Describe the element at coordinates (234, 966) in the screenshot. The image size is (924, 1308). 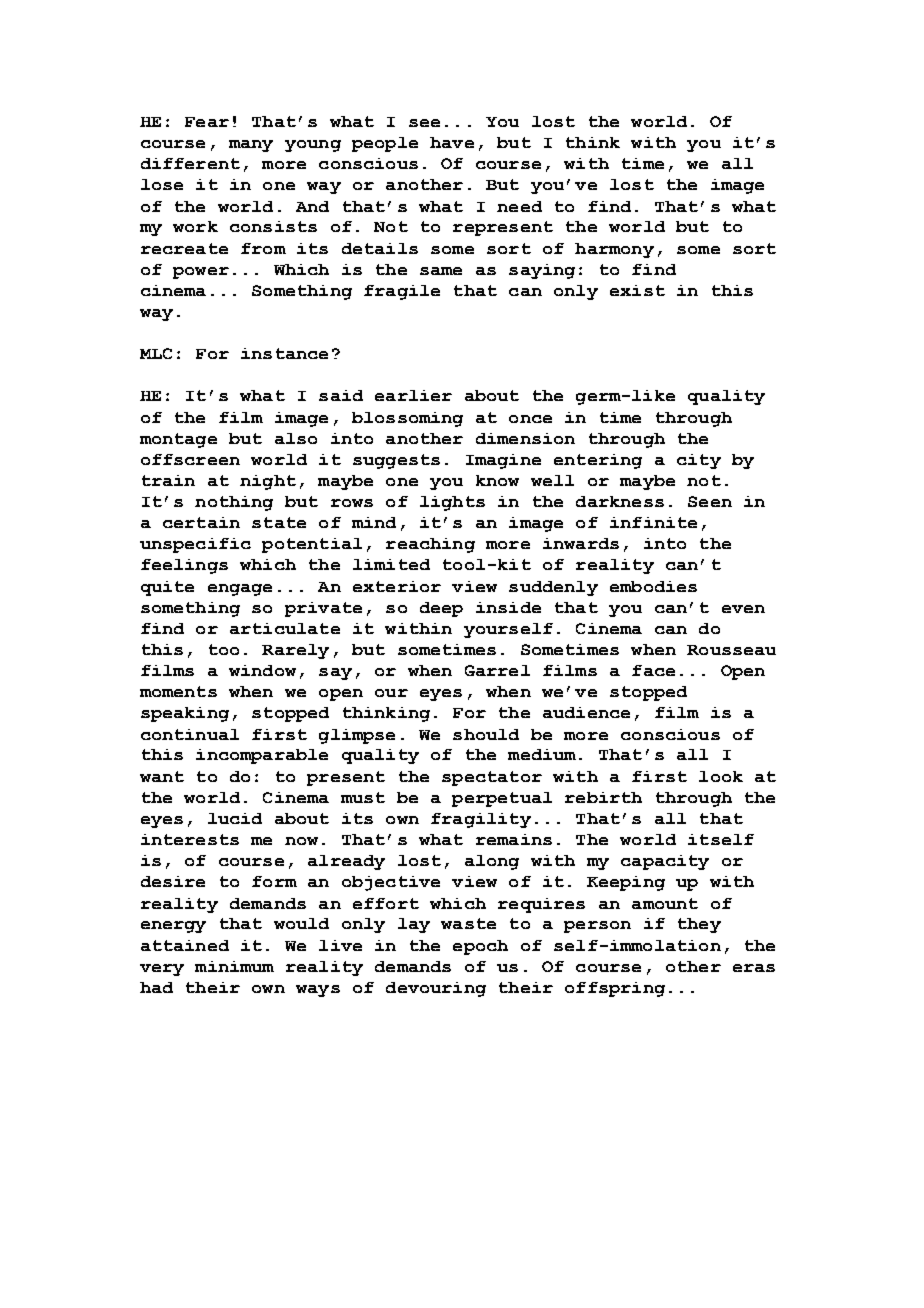
I see `minimum` at that location.
